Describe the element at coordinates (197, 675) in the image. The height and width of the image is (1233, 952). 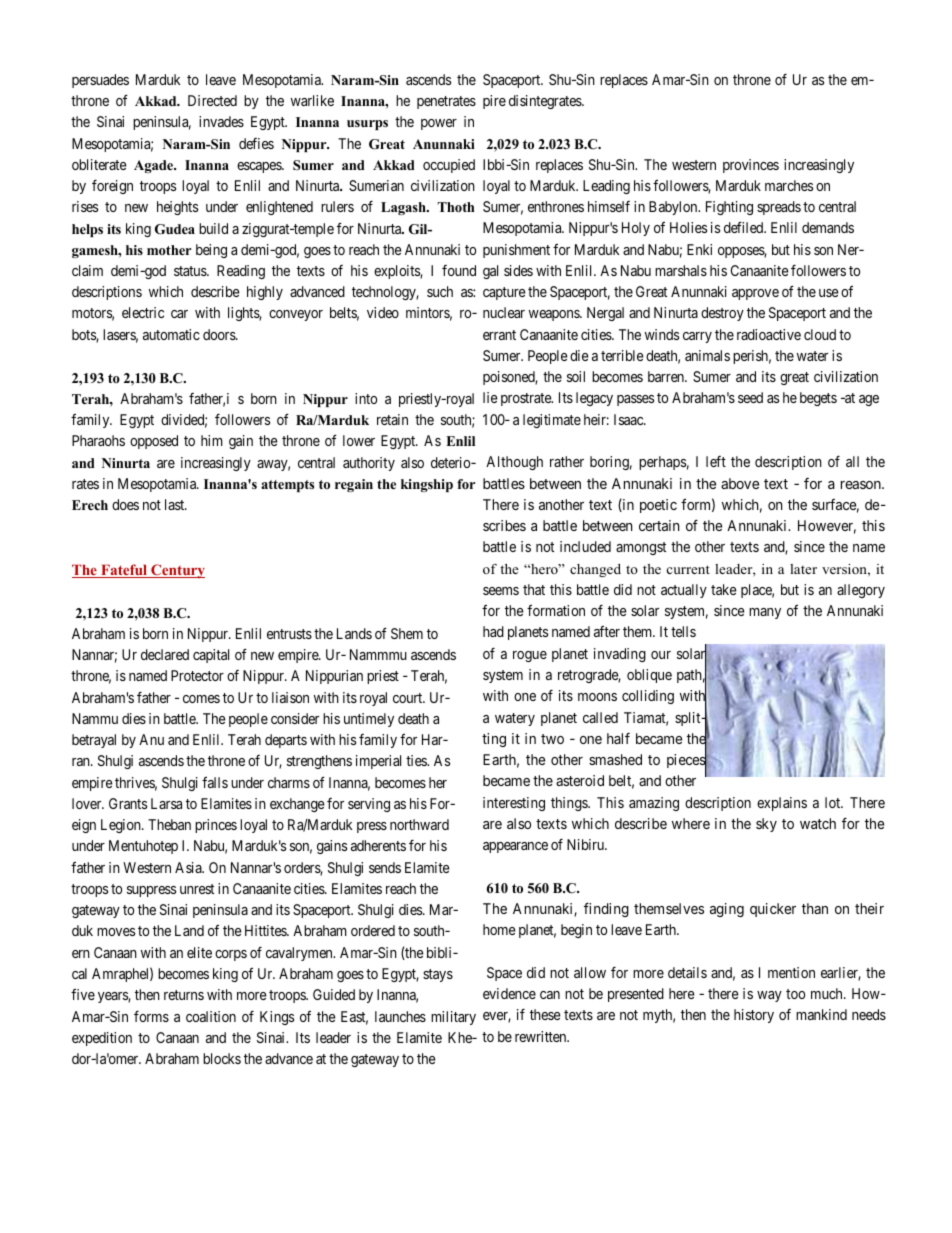
I see `Protector` at that location.
